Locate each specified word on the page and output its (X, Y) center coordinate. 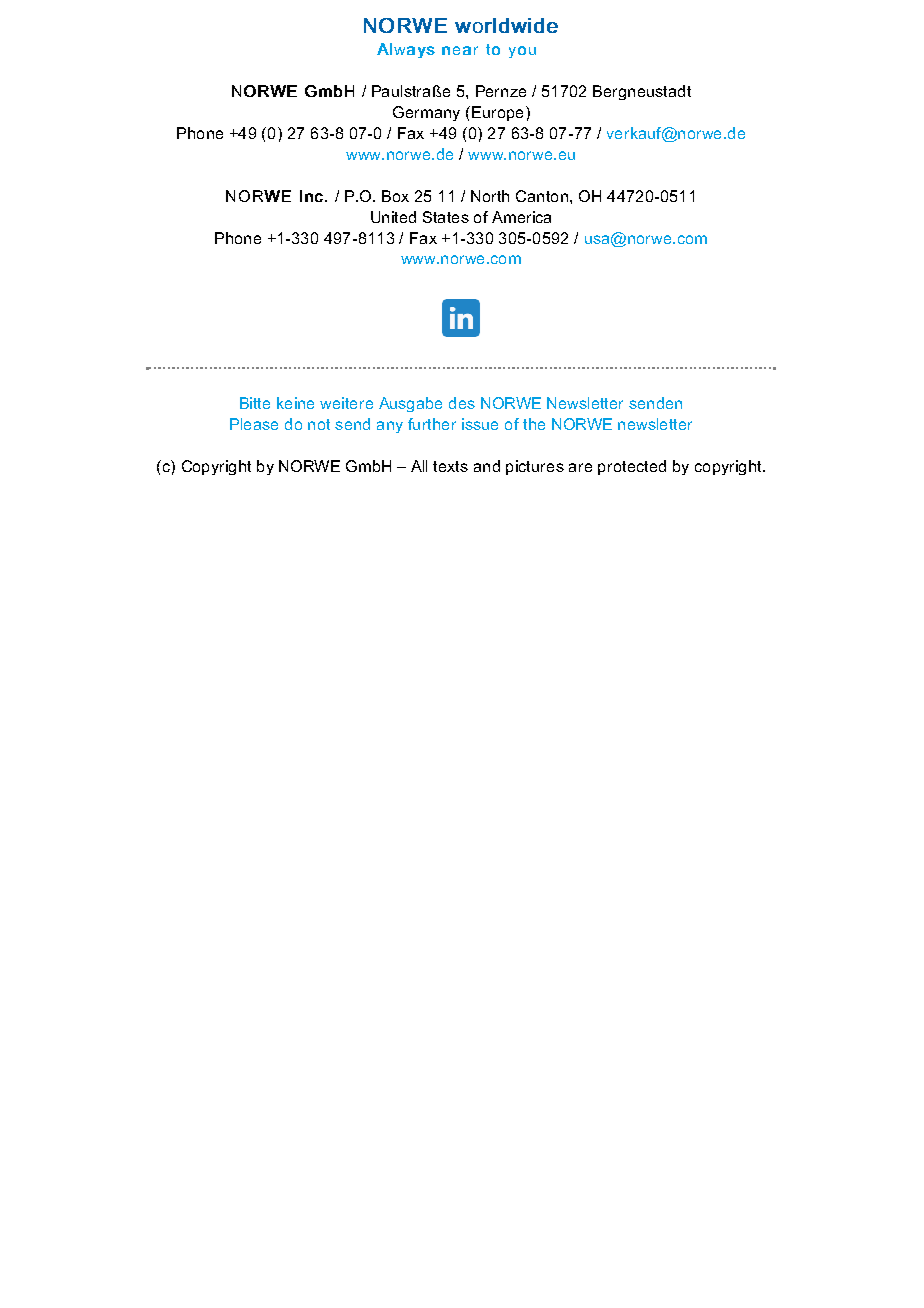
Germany (426, 113)
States (446, 217)
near (460, 50)
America (521, 217)
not (319, 424)
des (462, 403)
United (393, 217)
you (522, 52)
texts (450, 466)
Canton (542, 196)
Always (406, 50)
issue (480, 424)
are (580, 467)
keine (295, 403)
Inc (311, 196)
